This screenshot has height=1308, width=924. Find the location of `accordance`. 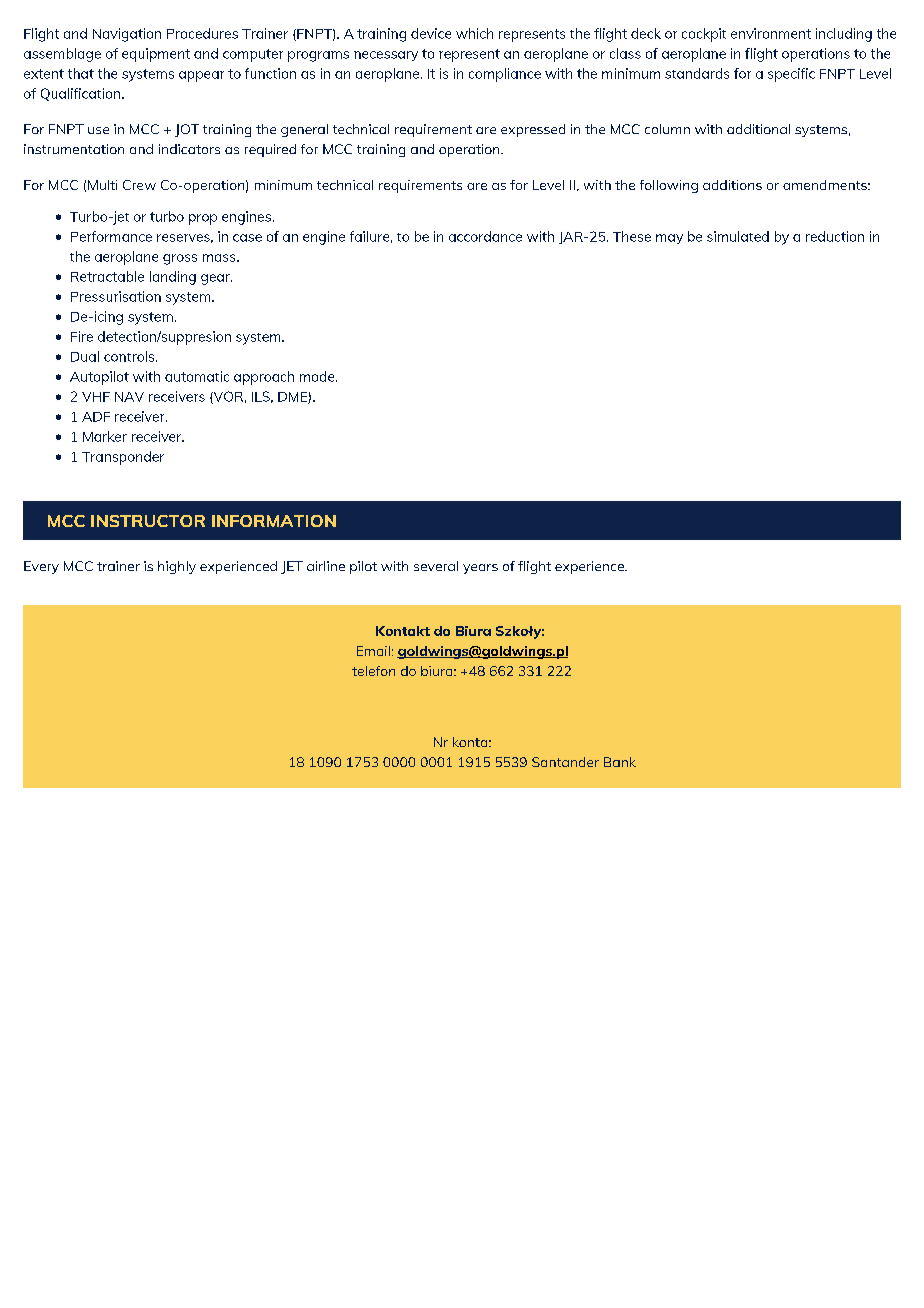

accordance is located at coordinates (485, 236).
